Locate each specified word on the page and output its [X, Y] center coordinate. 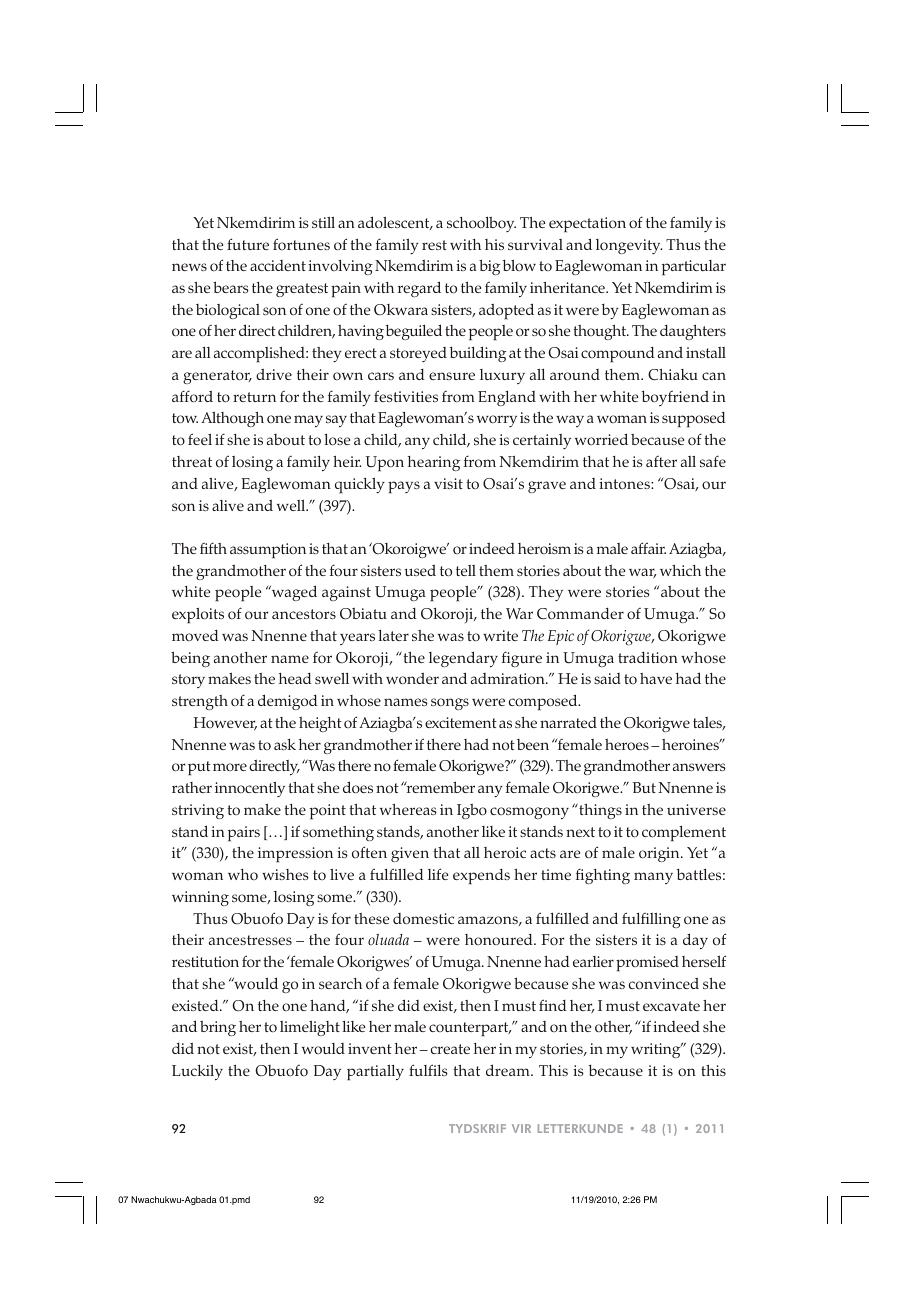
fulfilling [651, 920]
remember [439, 787]
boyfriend [675, 398]
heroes [627, 744]
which [680, 570]
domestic [423, 918]
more [230, 767]
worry [497, 421]
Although [232, 419]
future [248, 244]
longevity [629, 246]
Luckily [197, 1072]
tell [466, 570]
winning [200, 898]
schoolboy [481, 224]
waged [293, 593]
